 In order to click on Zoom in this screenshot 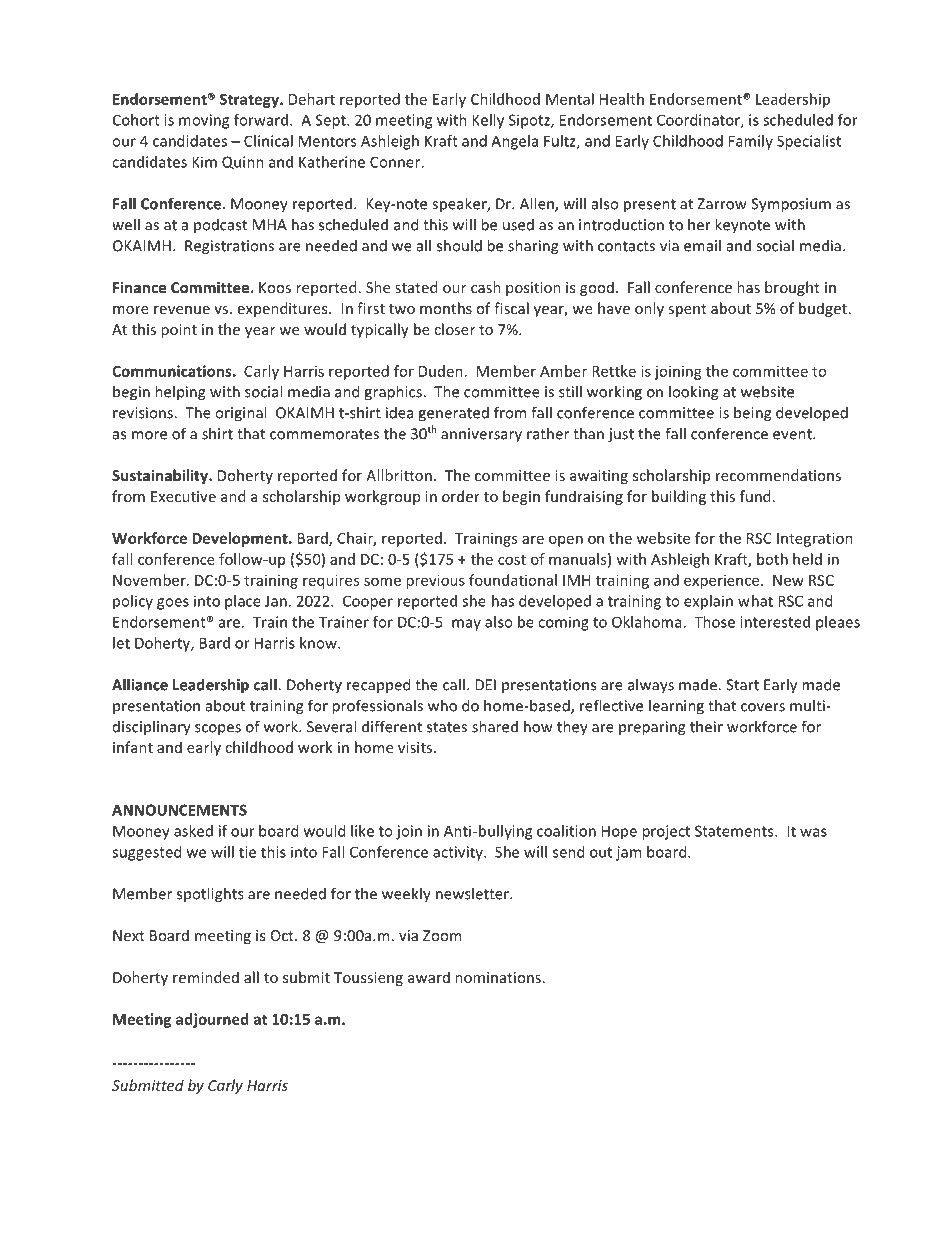, I will do `click(442, 935)`.
